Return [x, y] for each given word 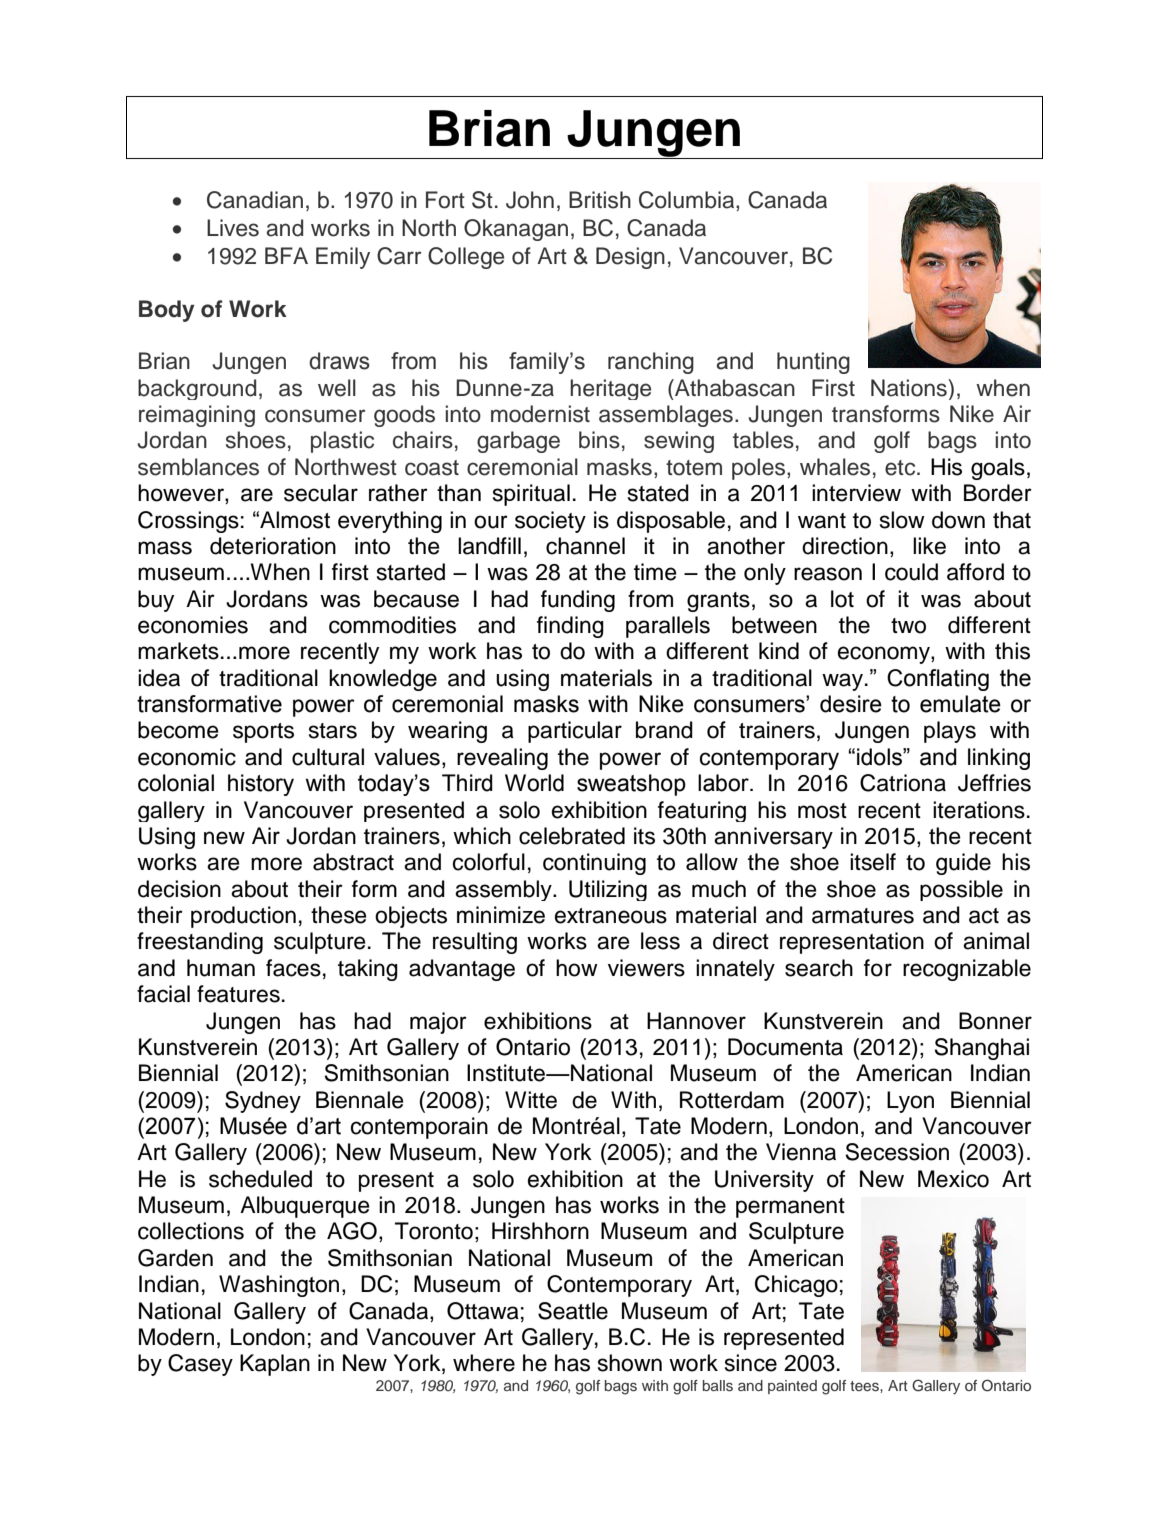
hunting [813, 363]
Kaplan [275, 1365]
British [600, 200]
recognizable [967, 970]
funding [578, 601]
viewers [646, 968]
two [908, 626]
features [238, 994]
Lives [233, 228]
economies [193, 625]
